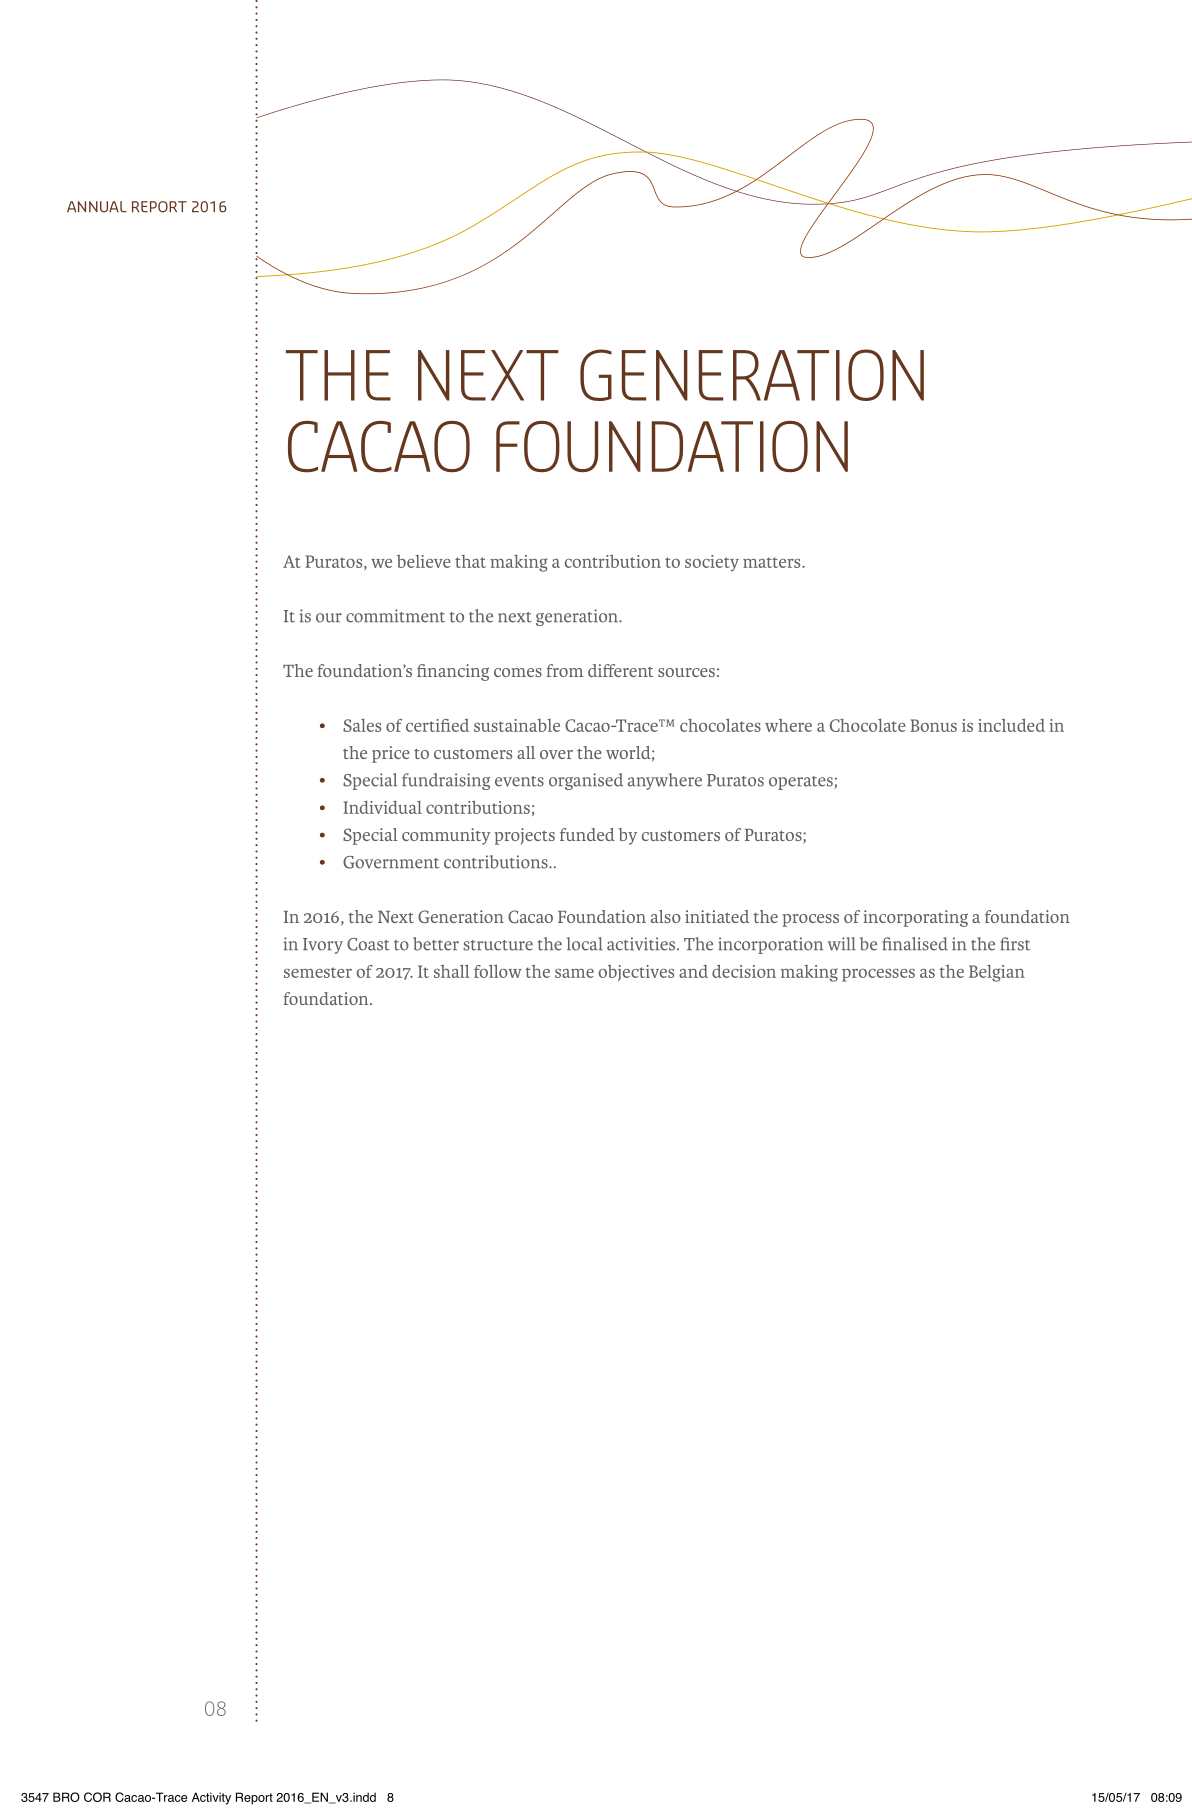  What do you see at coordinates (997, 973) in the screenshot?
I see `Belgian` at bounding box center [997, 973].
